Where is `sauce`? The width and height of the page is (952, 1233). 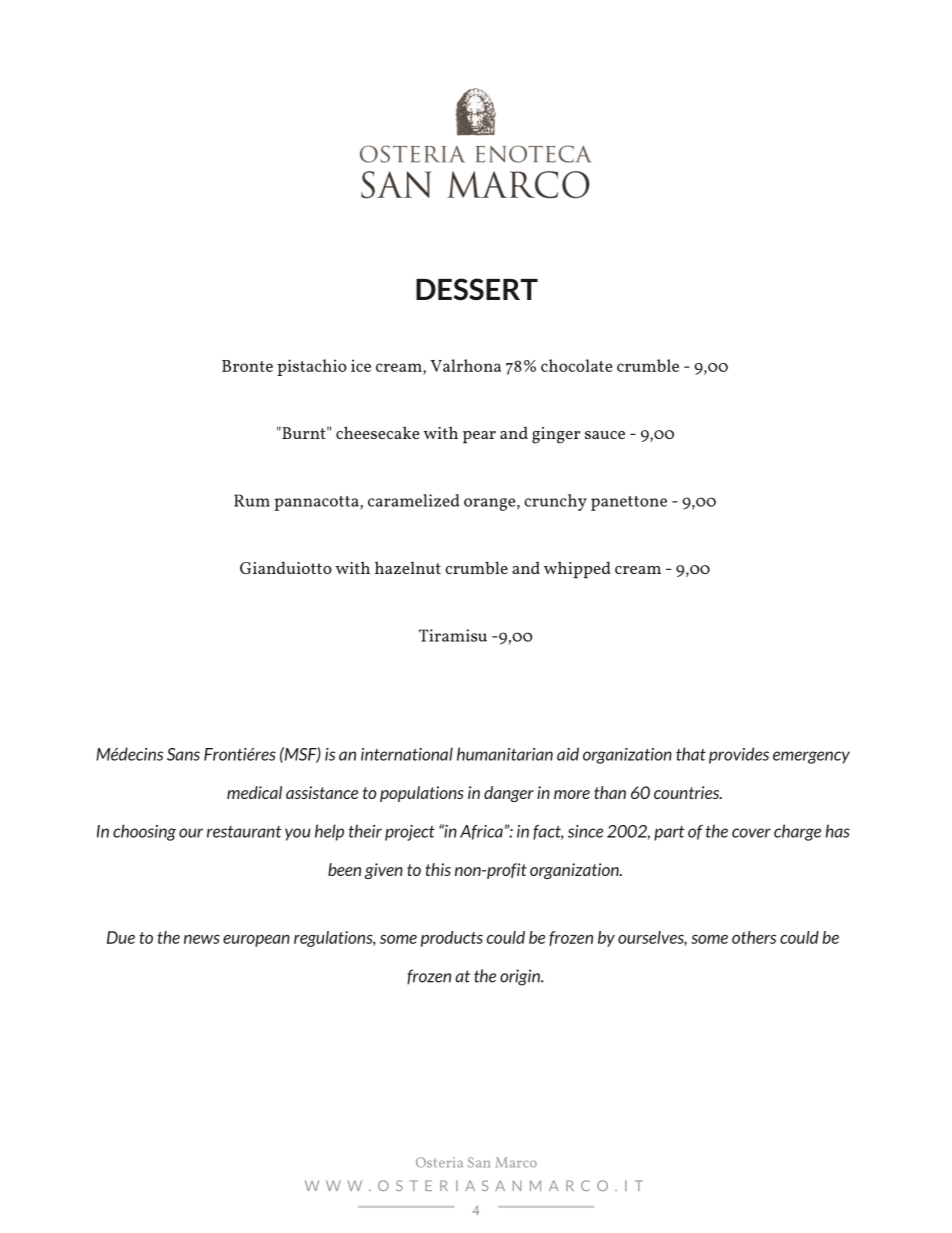
sauce is located at coordinates (605, 435).
